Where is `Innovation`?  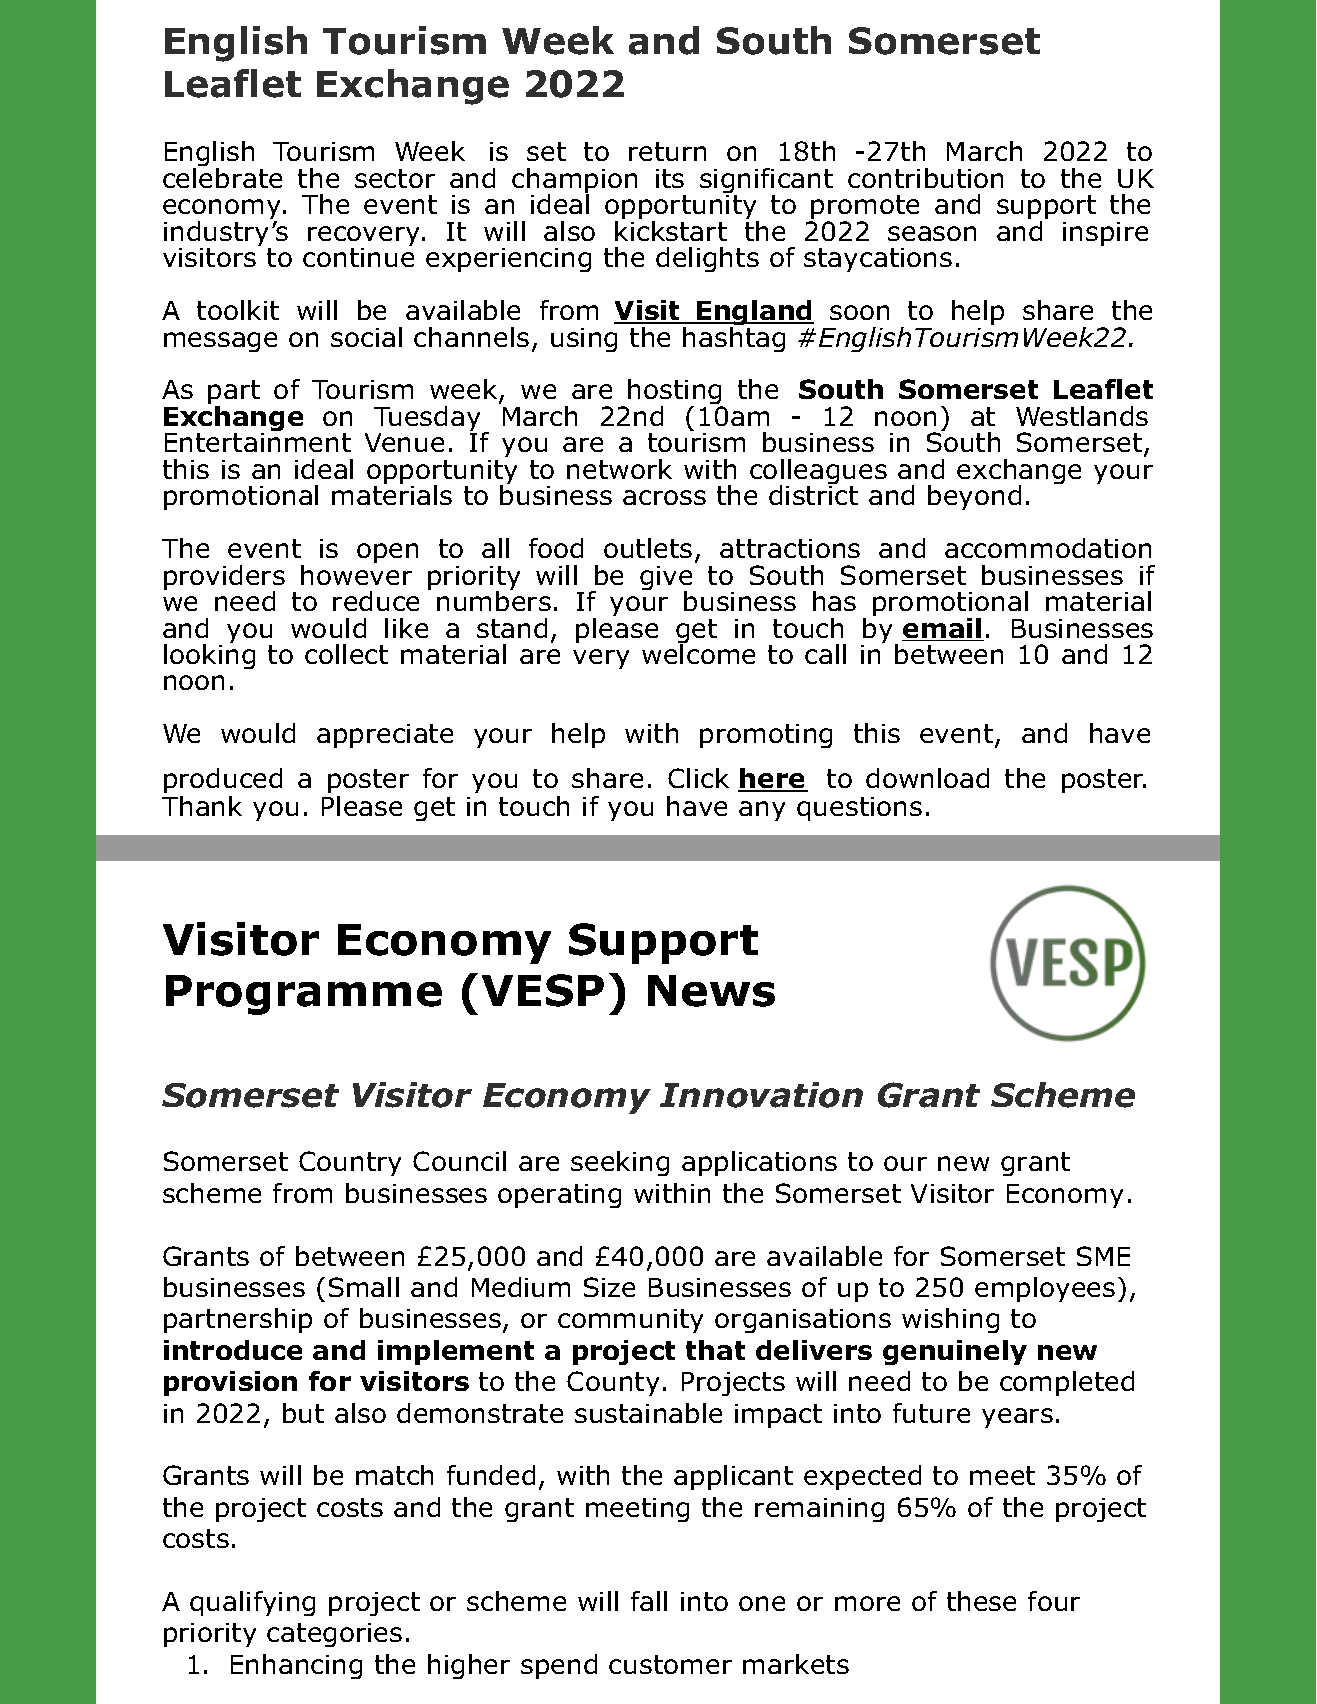 Innovation is located at coordinates (761, 1095).
